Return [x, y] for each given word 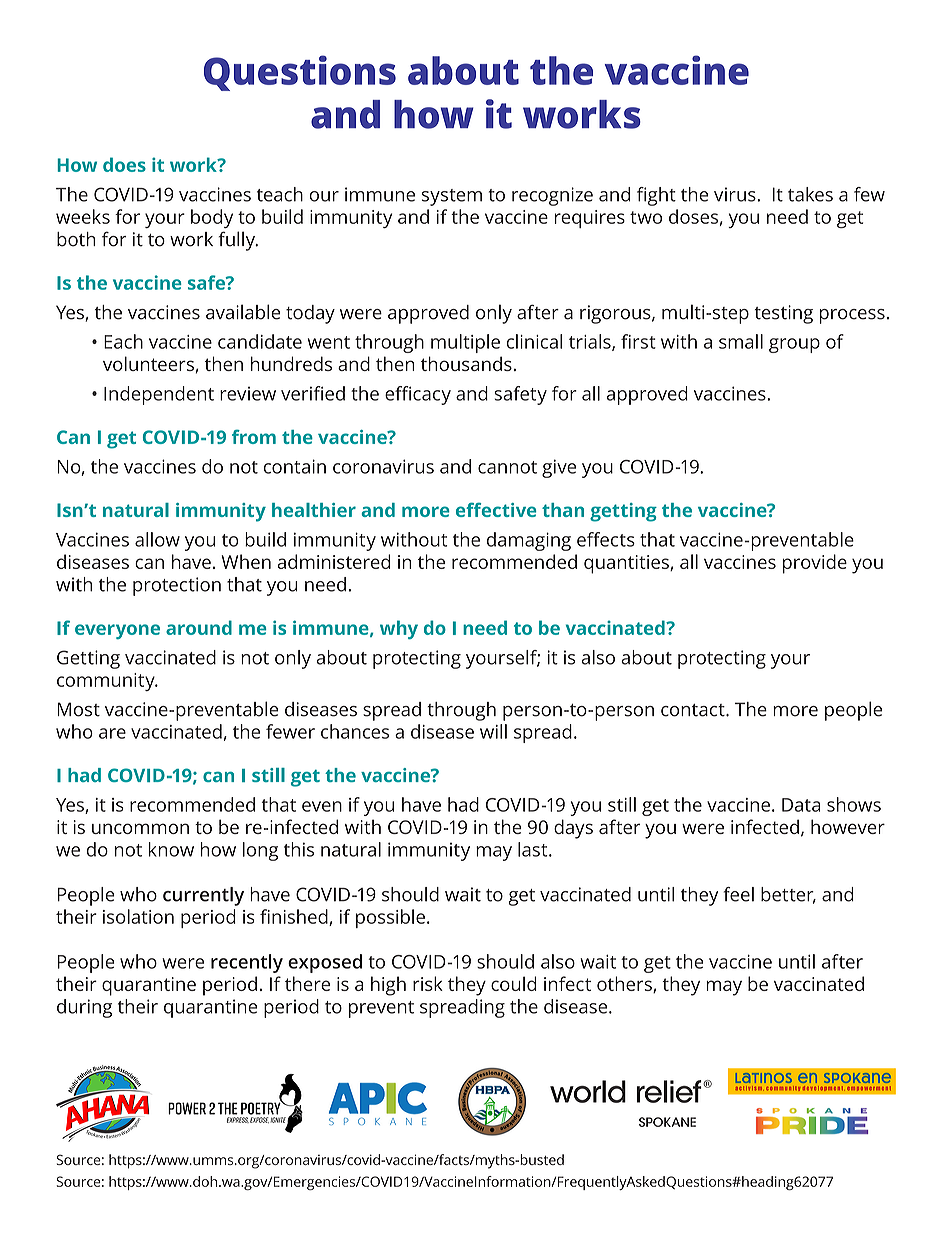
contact [694, 710]
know [171, 849]
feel [739, 894]
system [452, 197]
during [84, 1008]
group [794, 345]
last [534, 849]
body [212, 218]
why [399, 629]
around [199, 627]
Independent [159, 395]
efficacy [418, 395]
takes [810, 194]
